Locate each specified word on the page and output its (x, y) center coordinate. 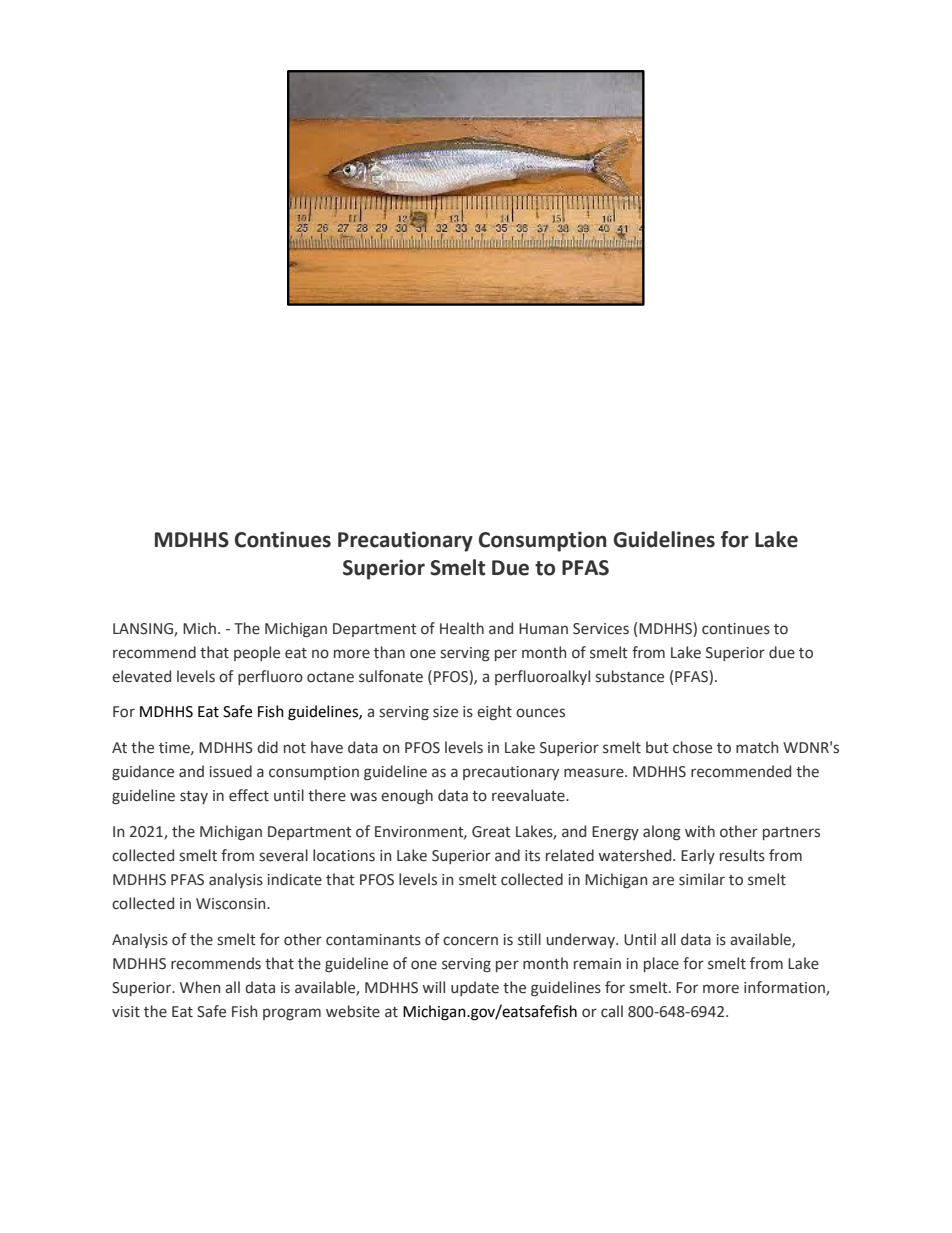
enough (407, 796)
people (257, 653)
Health (462, 628)
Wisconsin (232, 904)
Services (601, 629)
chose (692, 747)
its (532, 856)
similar (702, 879)
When (200, 987)
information (785, 988)
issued (230, 771)
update (475, 988)
